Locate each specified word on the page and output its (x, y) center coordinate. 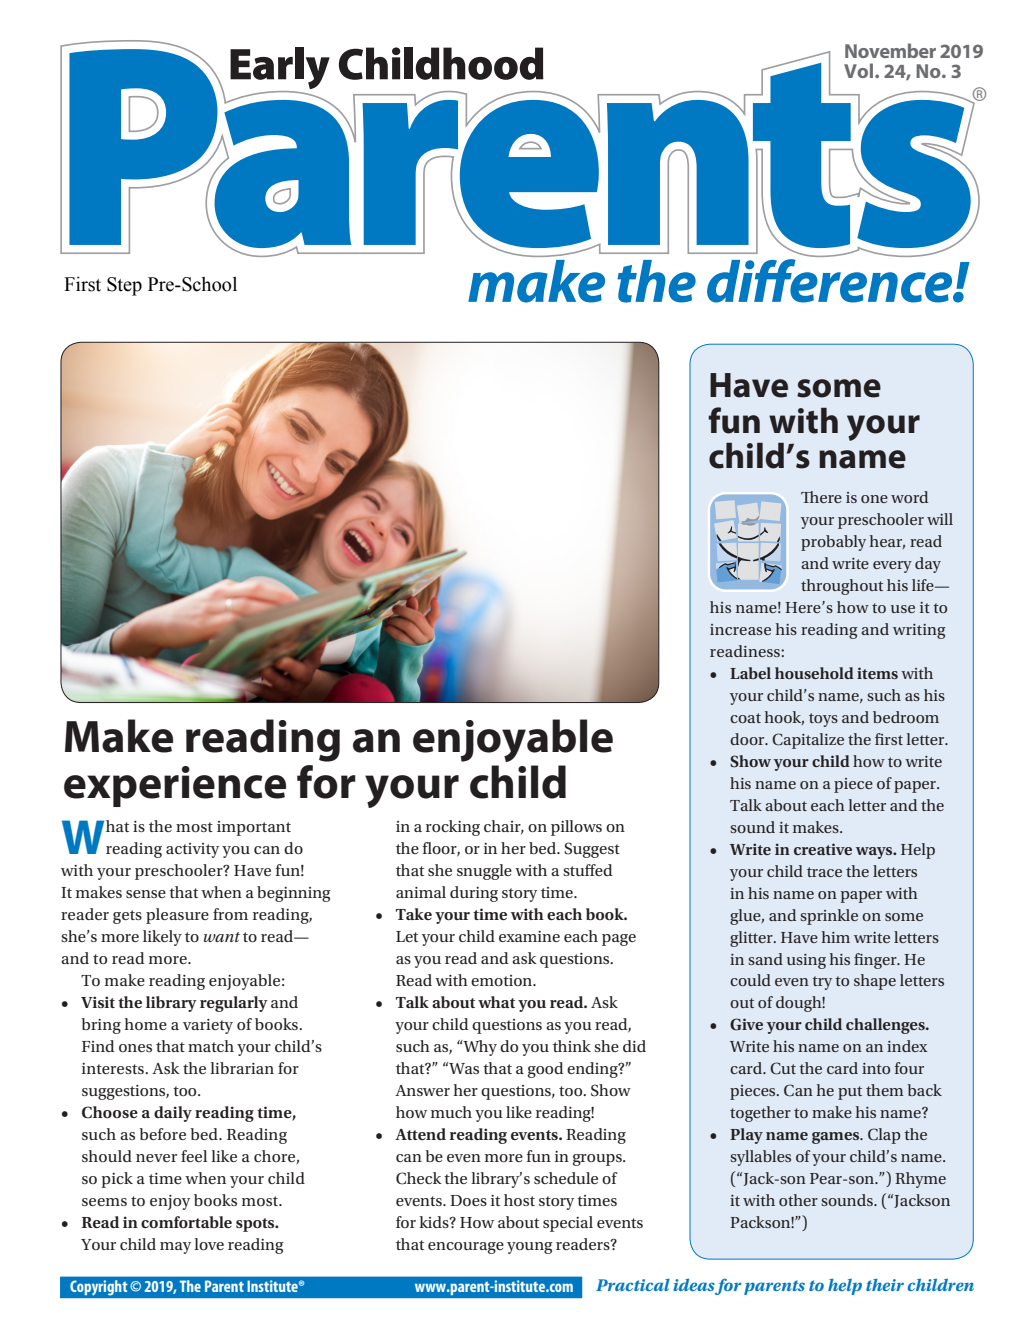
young (530, 1248)
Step (124, 286)
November (890, 50)
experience (175, 786)
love (209, 1244)
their (885, 1285)
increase (740, 629)
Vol (860, 70)
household (814, 673)
